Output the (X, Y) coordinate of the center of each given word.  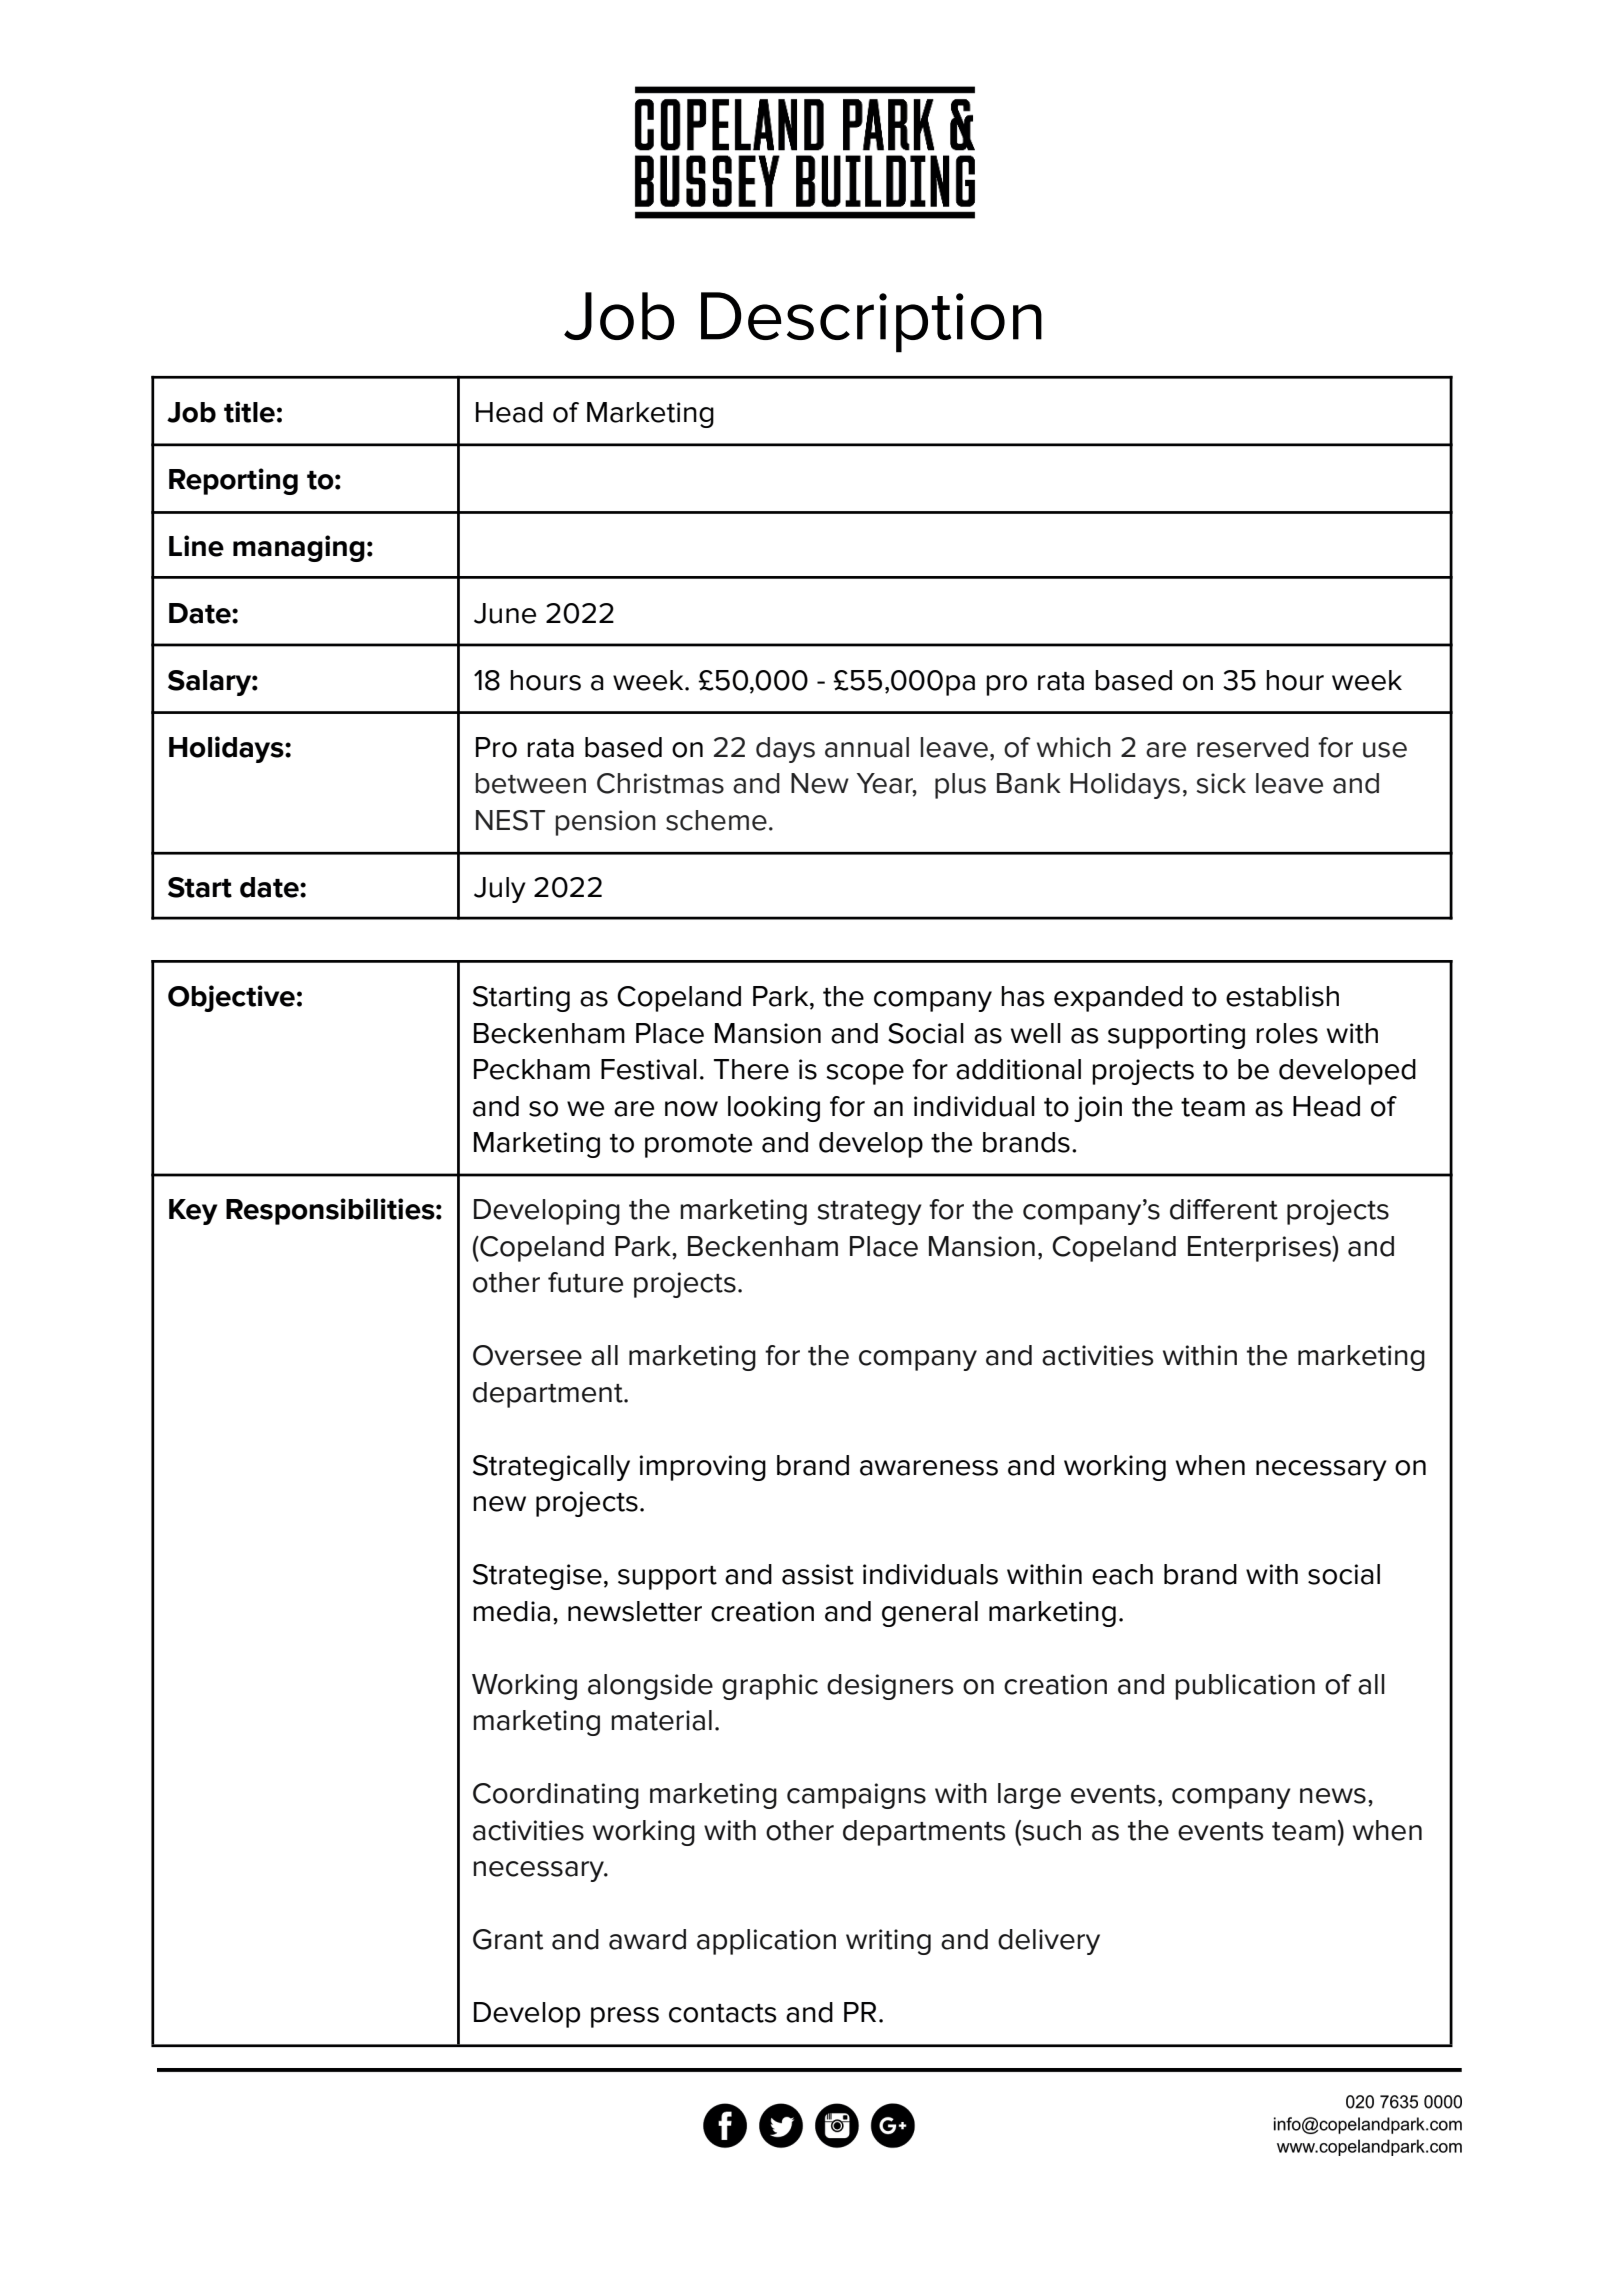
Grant (508, 1939)
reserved (1253, 747)
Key (193, 1212)
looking (774, 1109)
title (249, 412)
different (1224, 1209)
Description (871, 322)
